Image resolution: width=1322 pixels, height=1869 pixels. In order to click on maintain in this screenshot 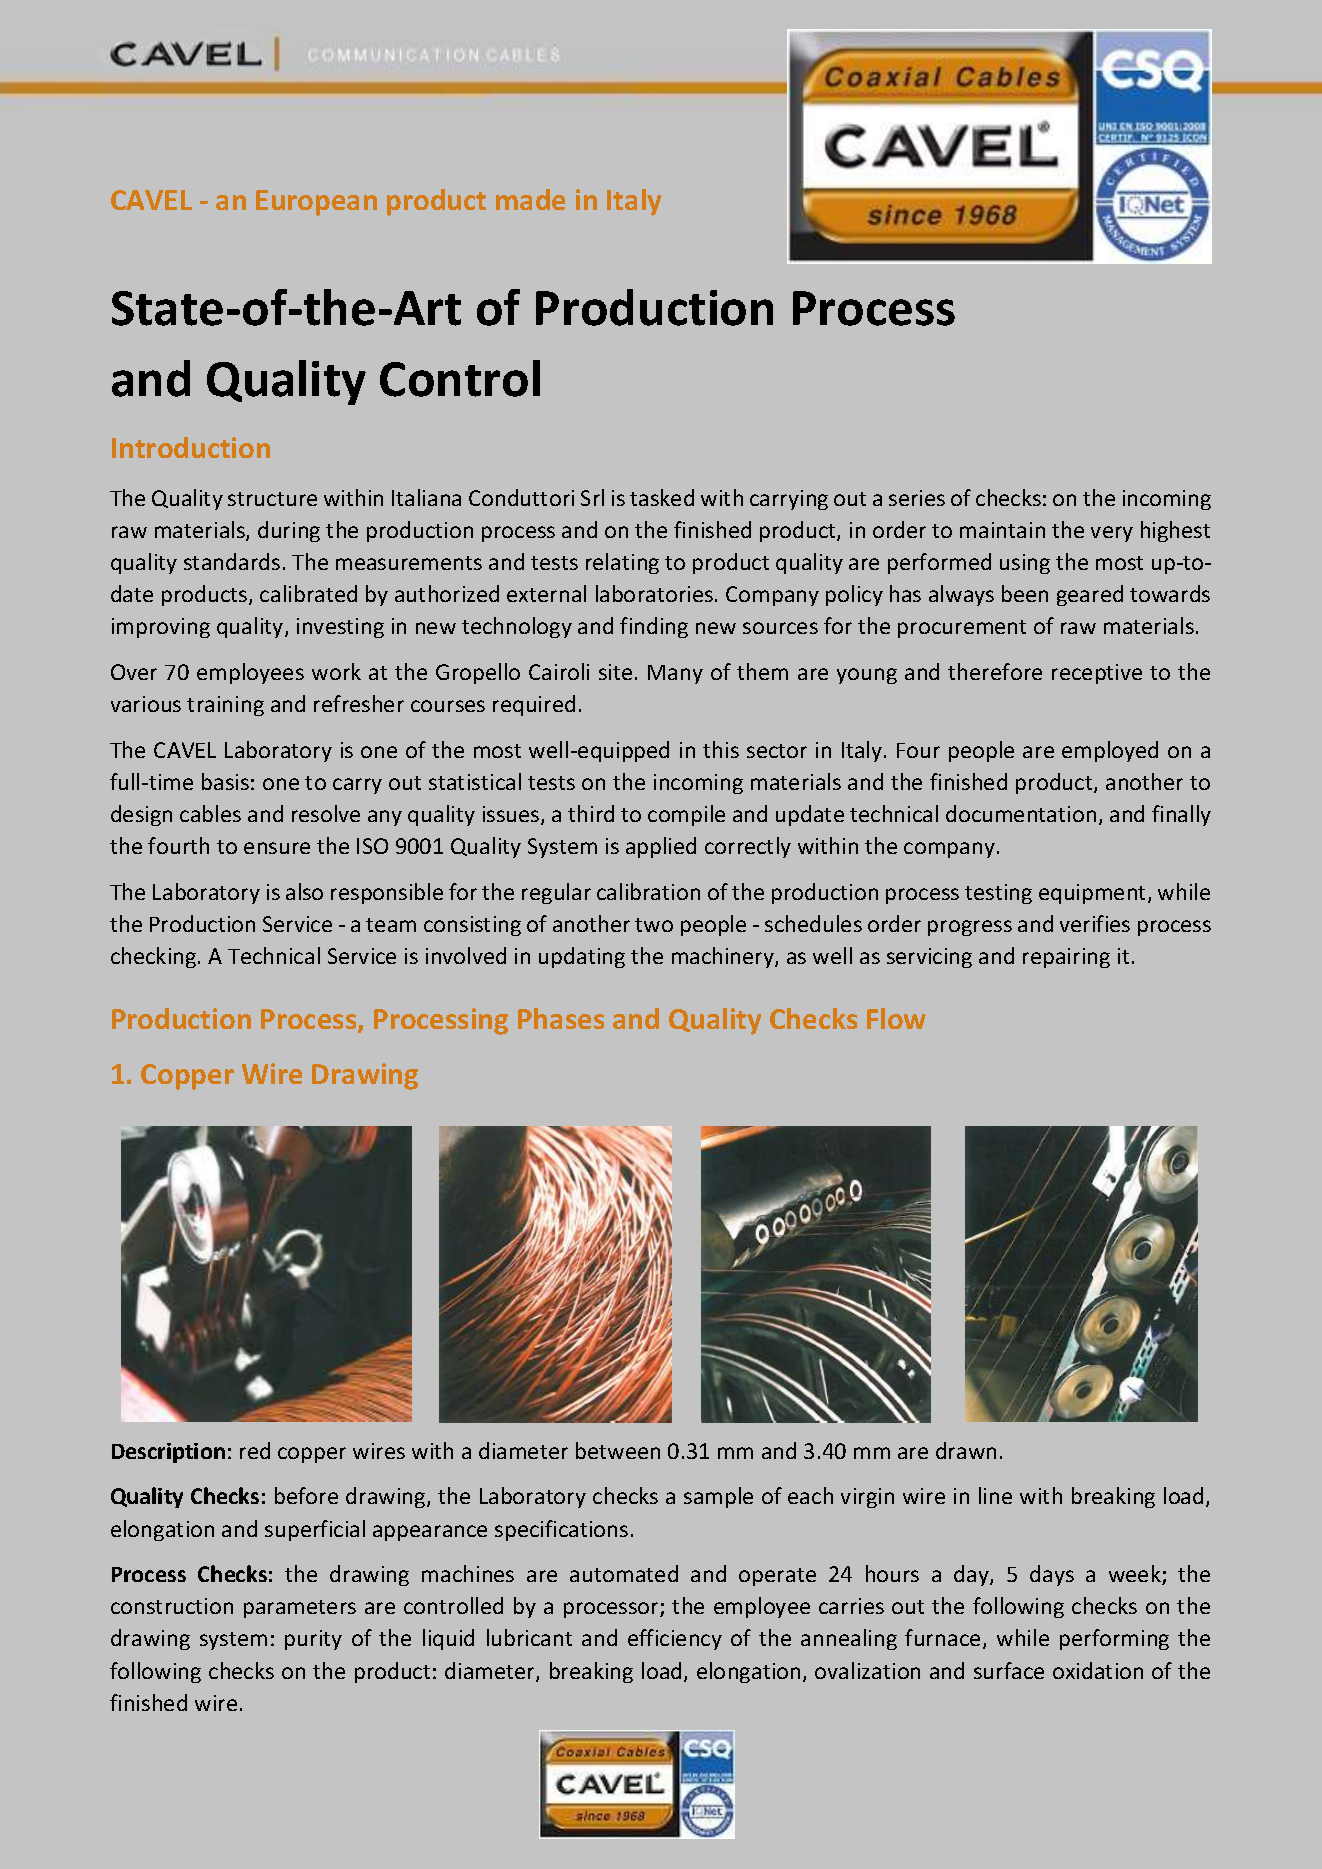, I will do `click(1002, 530)`.
